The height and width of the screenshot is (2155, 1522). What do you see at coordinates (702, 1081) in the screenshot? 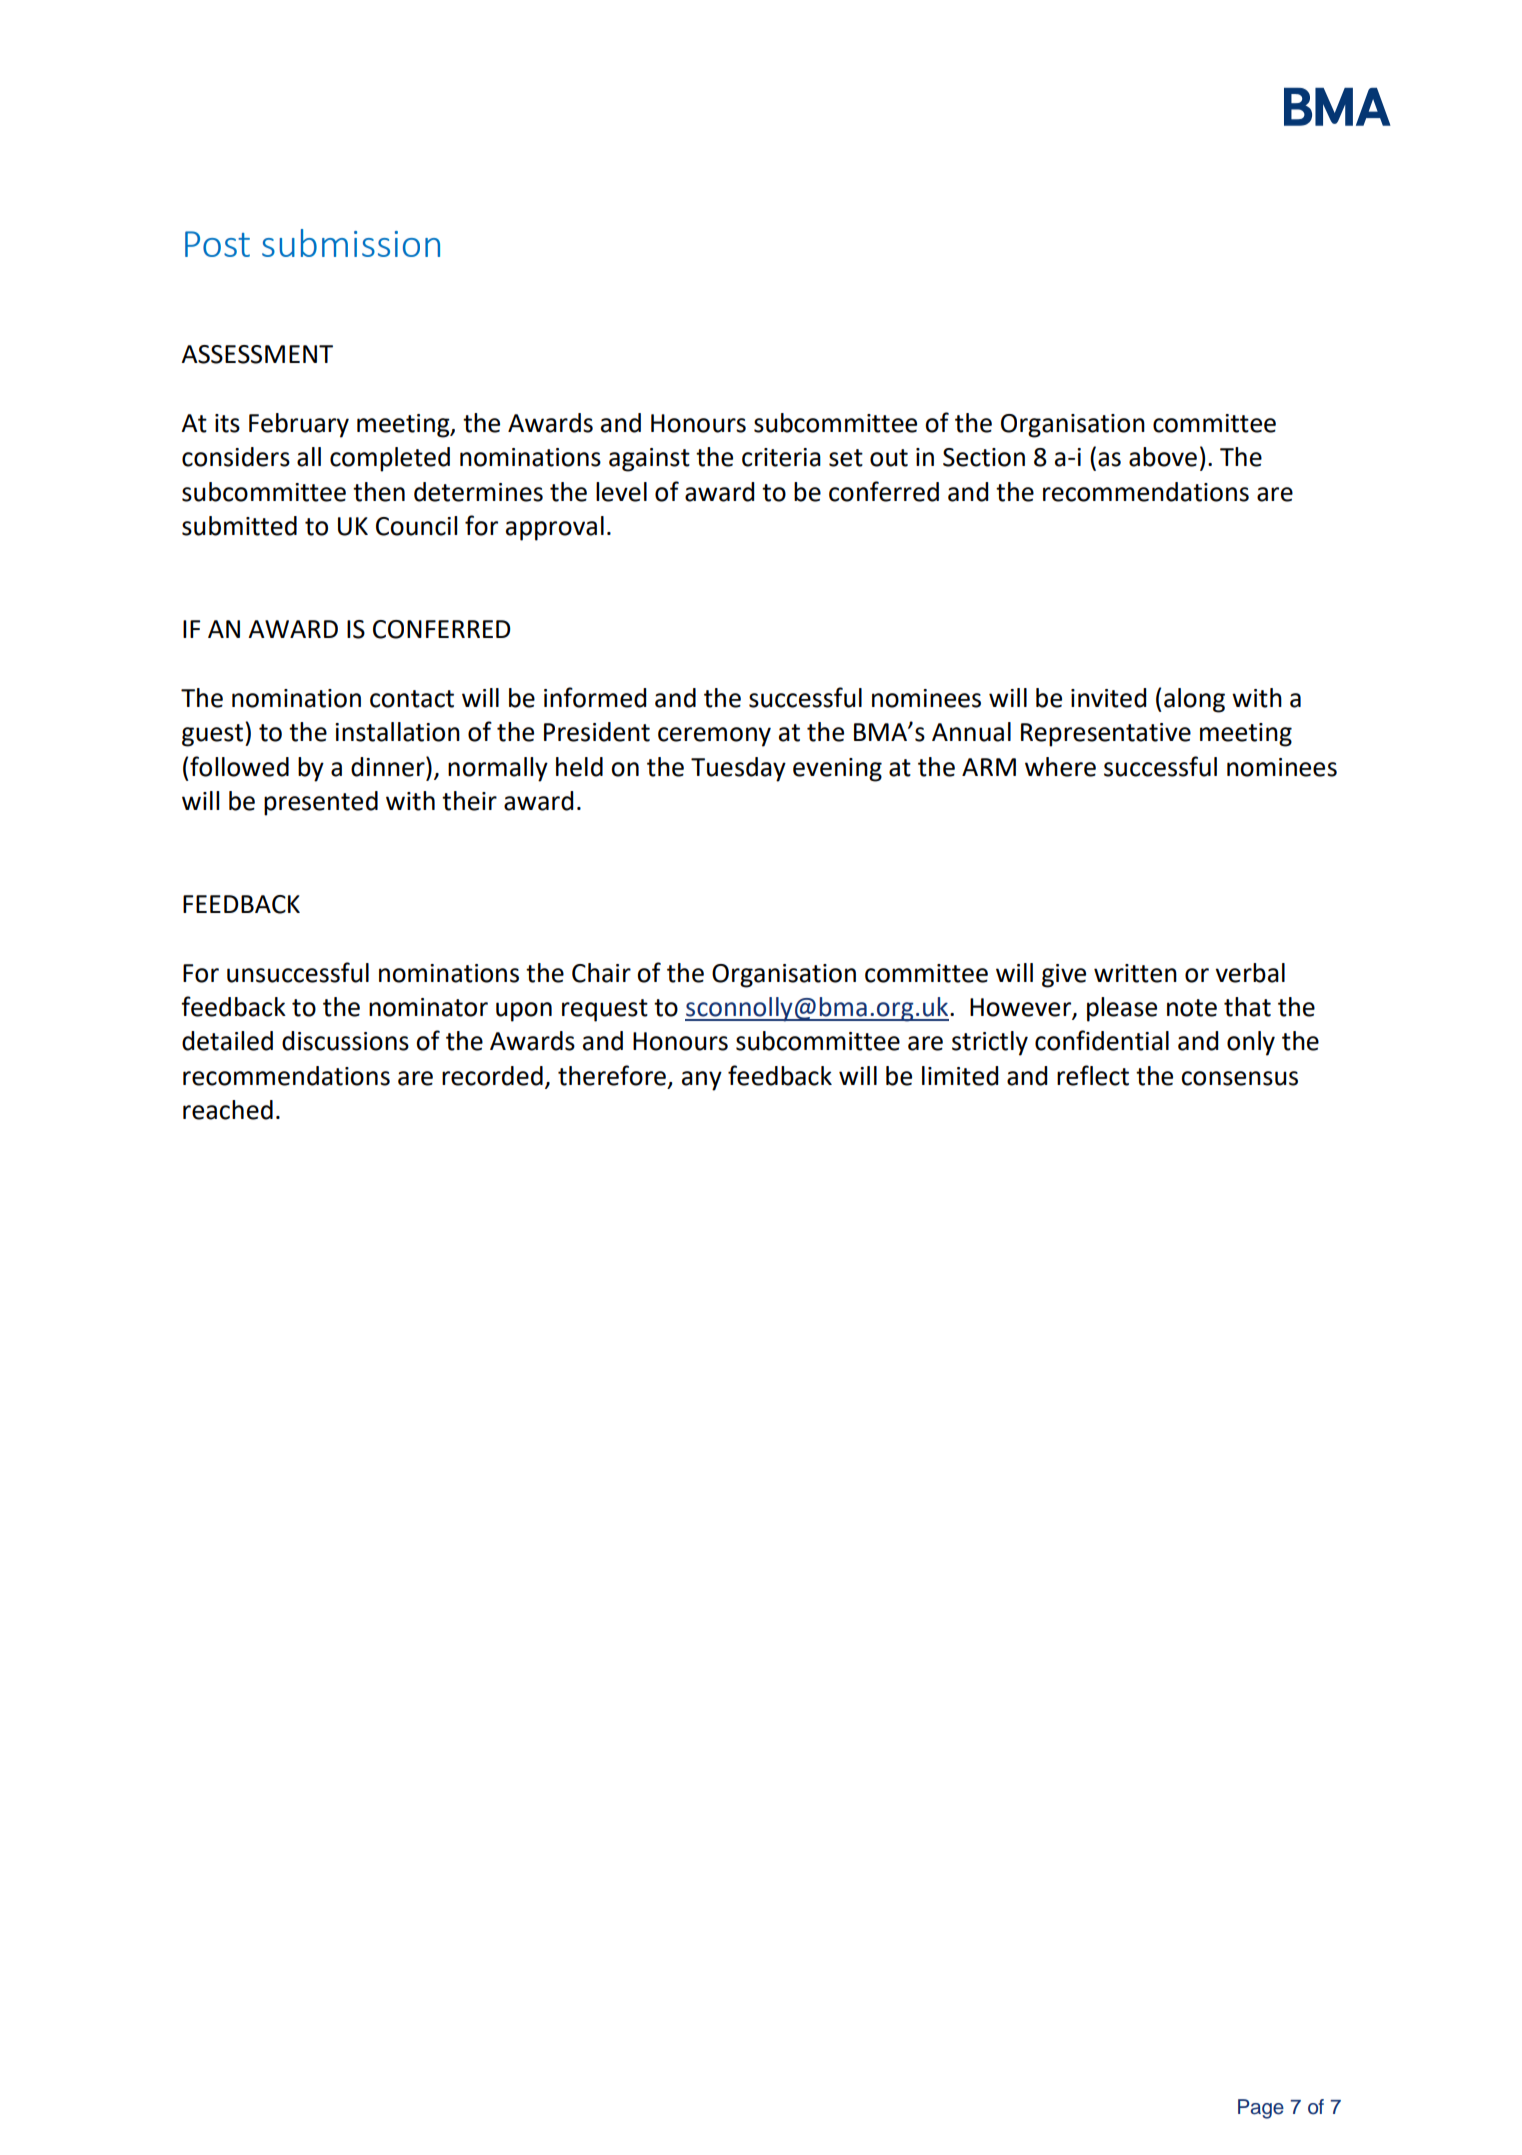
I see `any` at bounding box center [702, 1081].
